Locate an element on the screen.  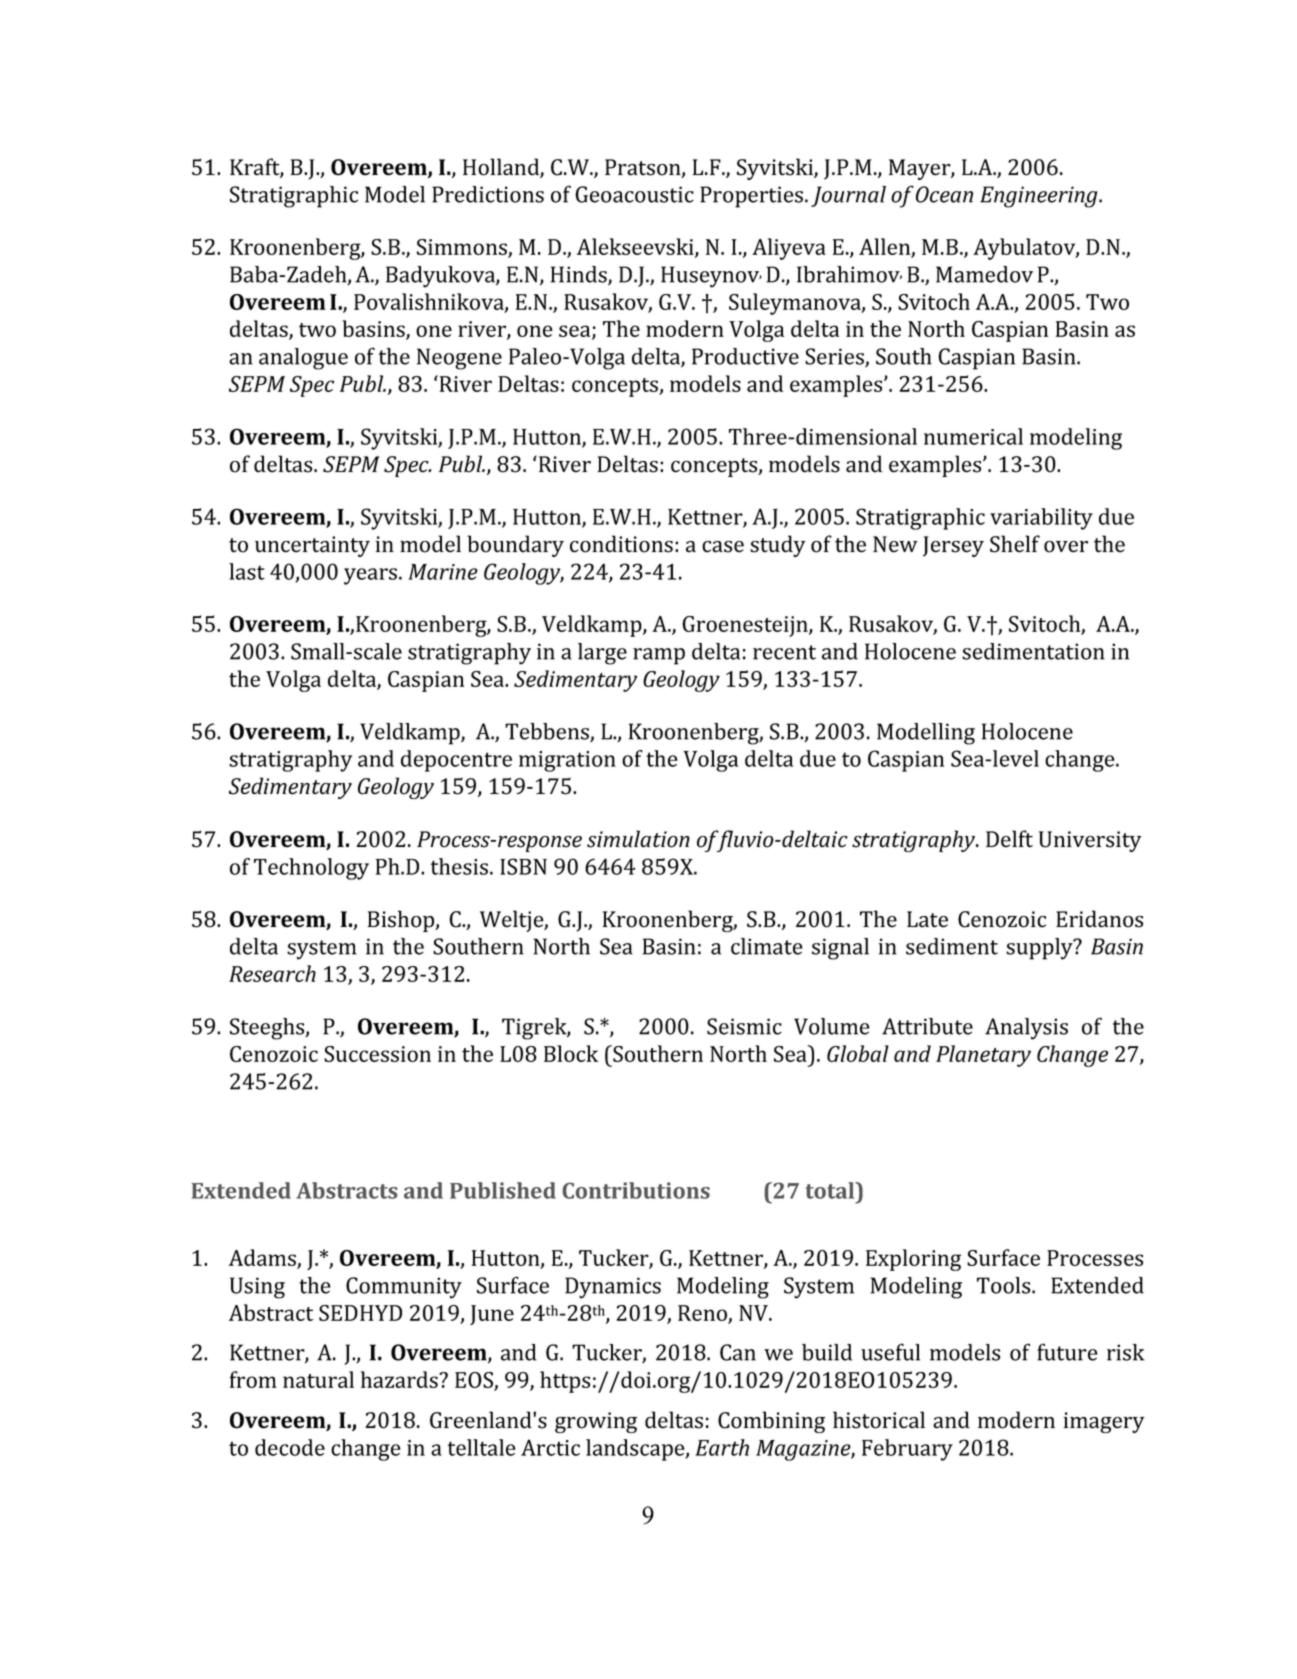
Shelf is located at coordinates (1015, 544).
